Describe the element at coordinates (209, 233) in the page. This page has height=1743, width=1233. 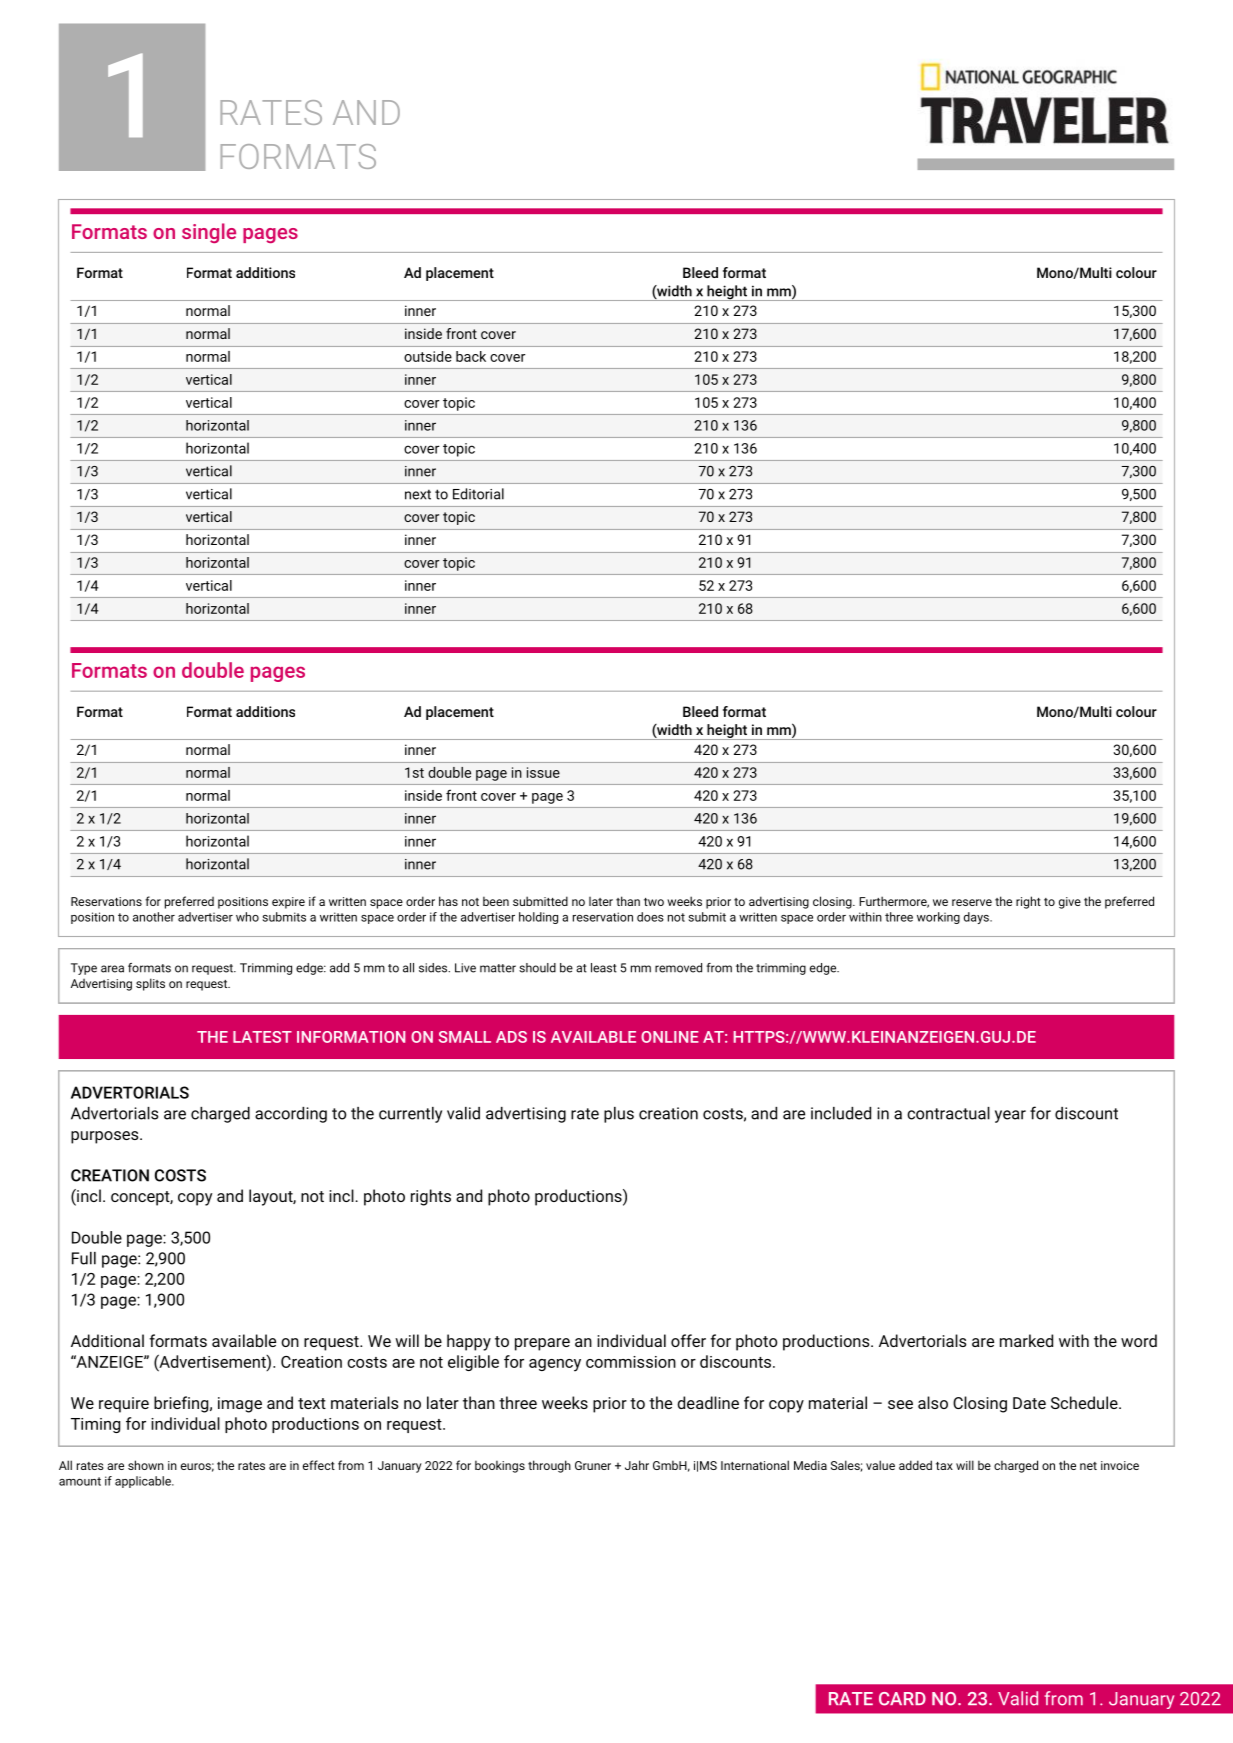
I see `single` at that location.
